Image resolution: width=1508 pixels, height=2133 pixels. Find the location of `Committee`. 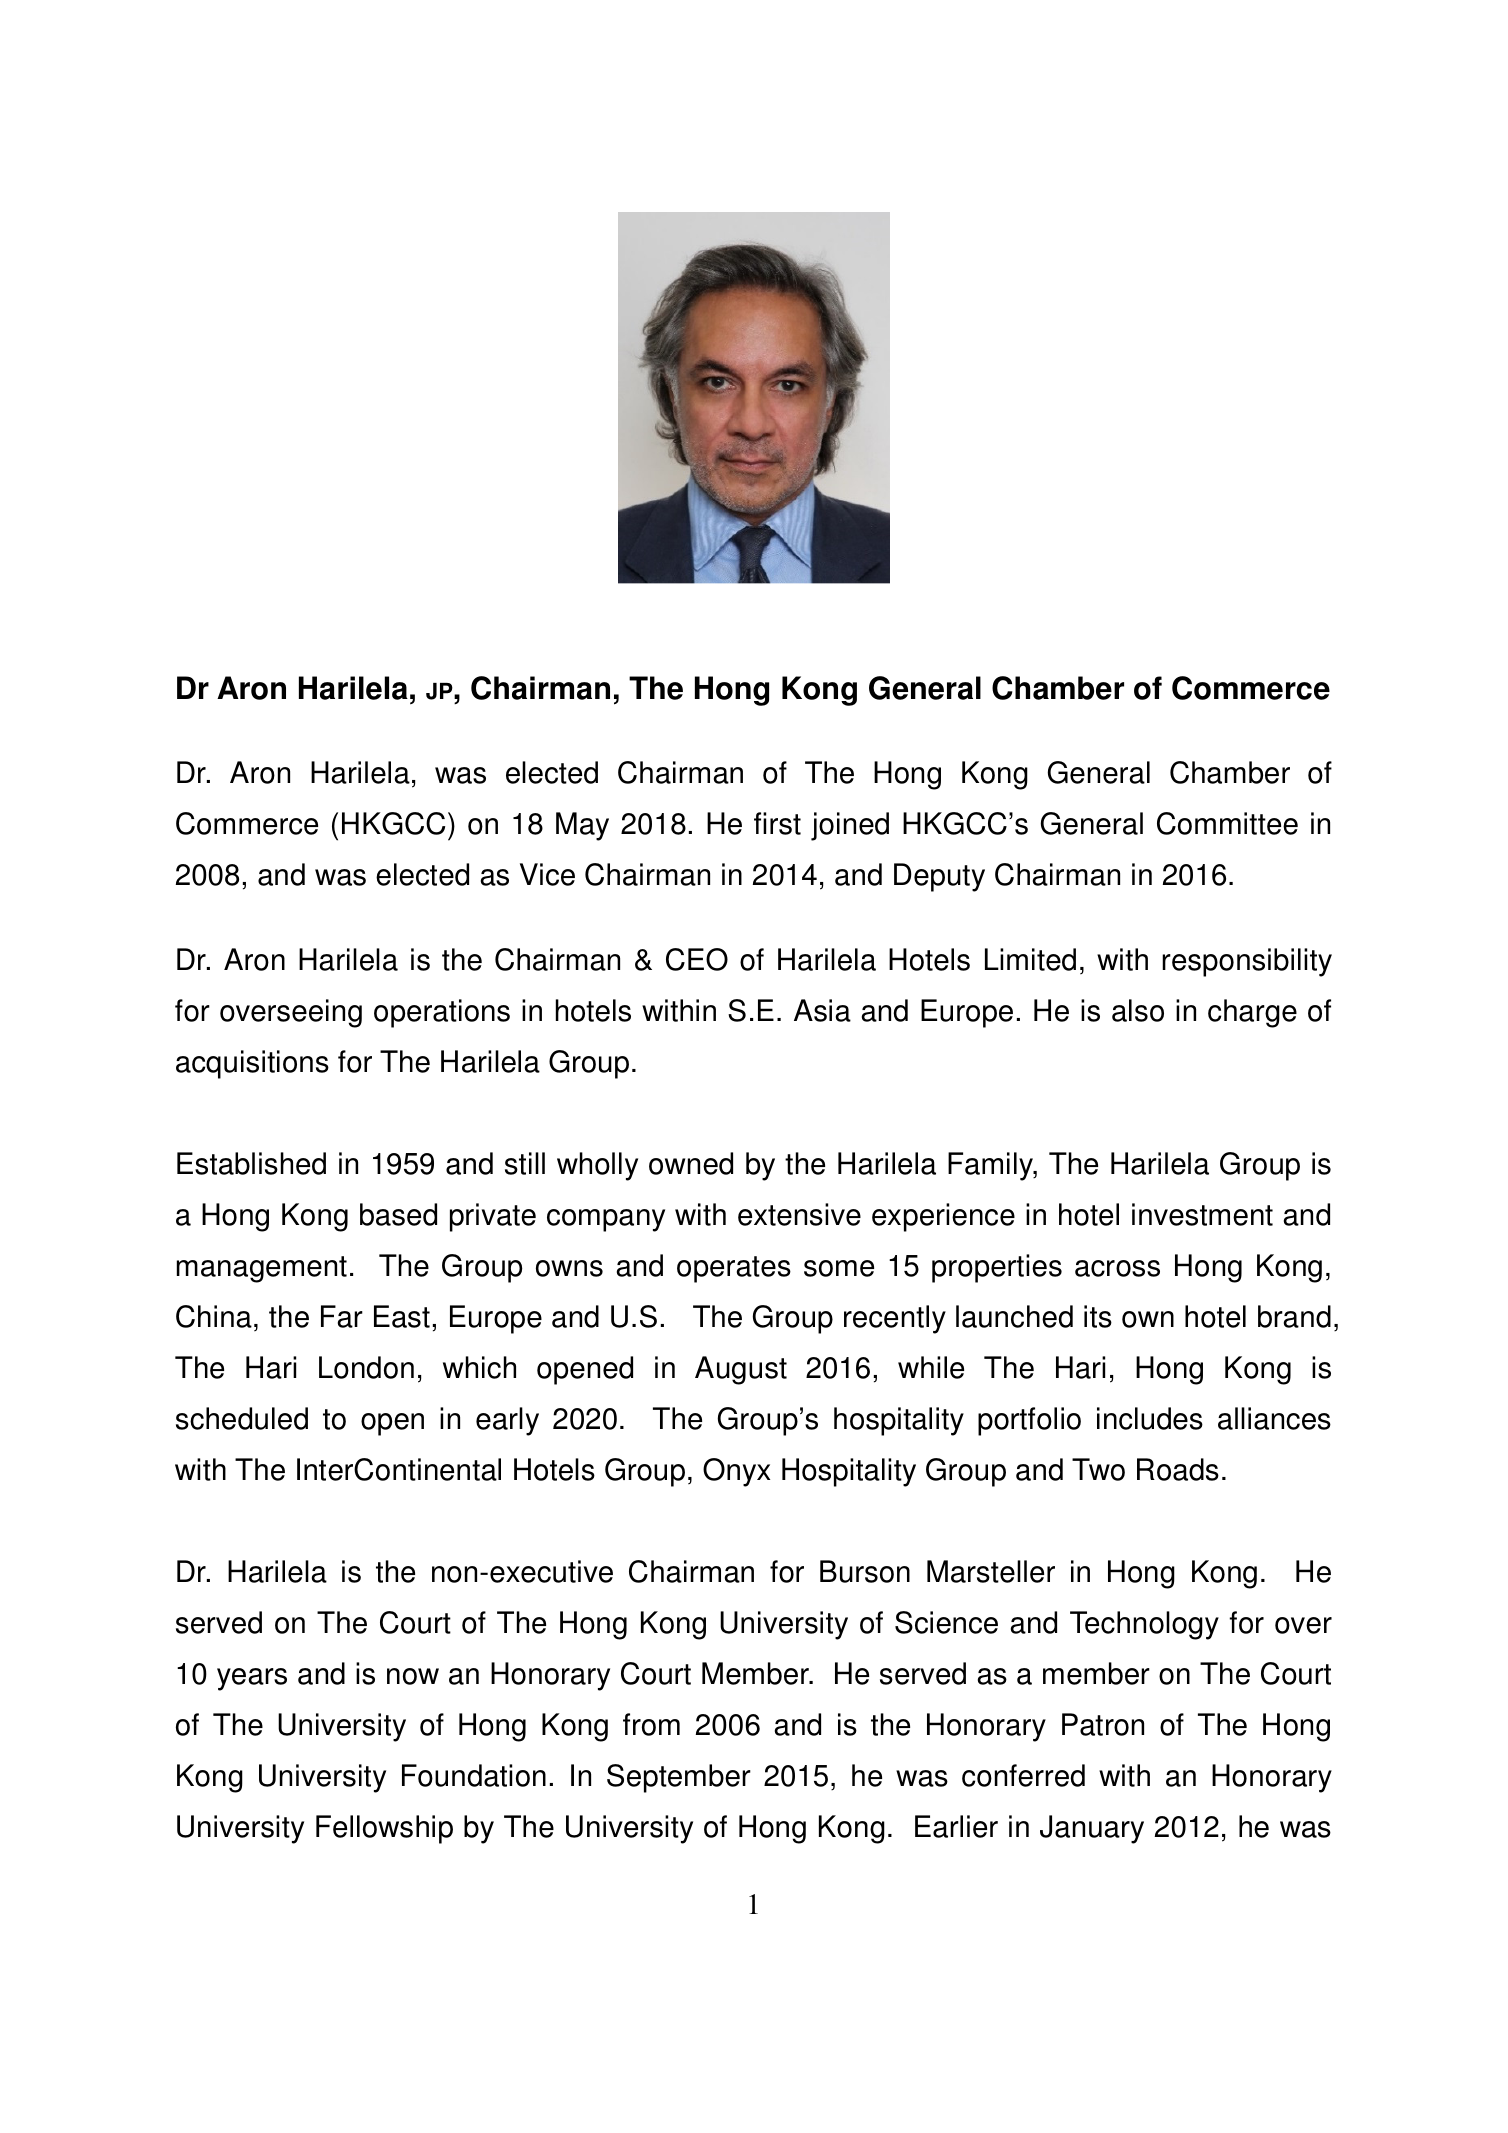

Committee is located at coordinates (1227, 823).
